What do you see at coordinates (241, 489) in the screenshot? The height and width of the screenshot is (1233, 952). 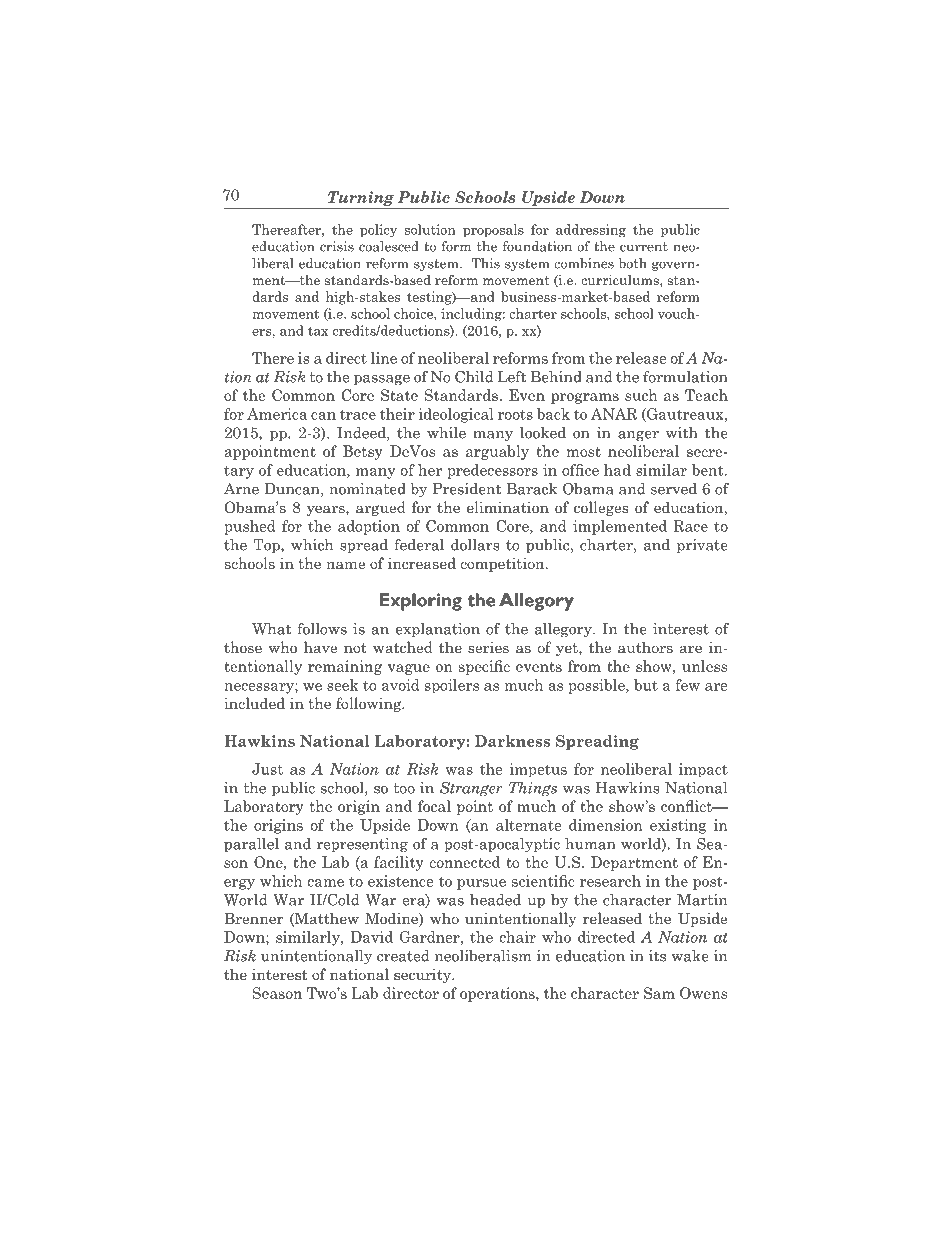 I see `Arne` at bounding box center [241, 489].
